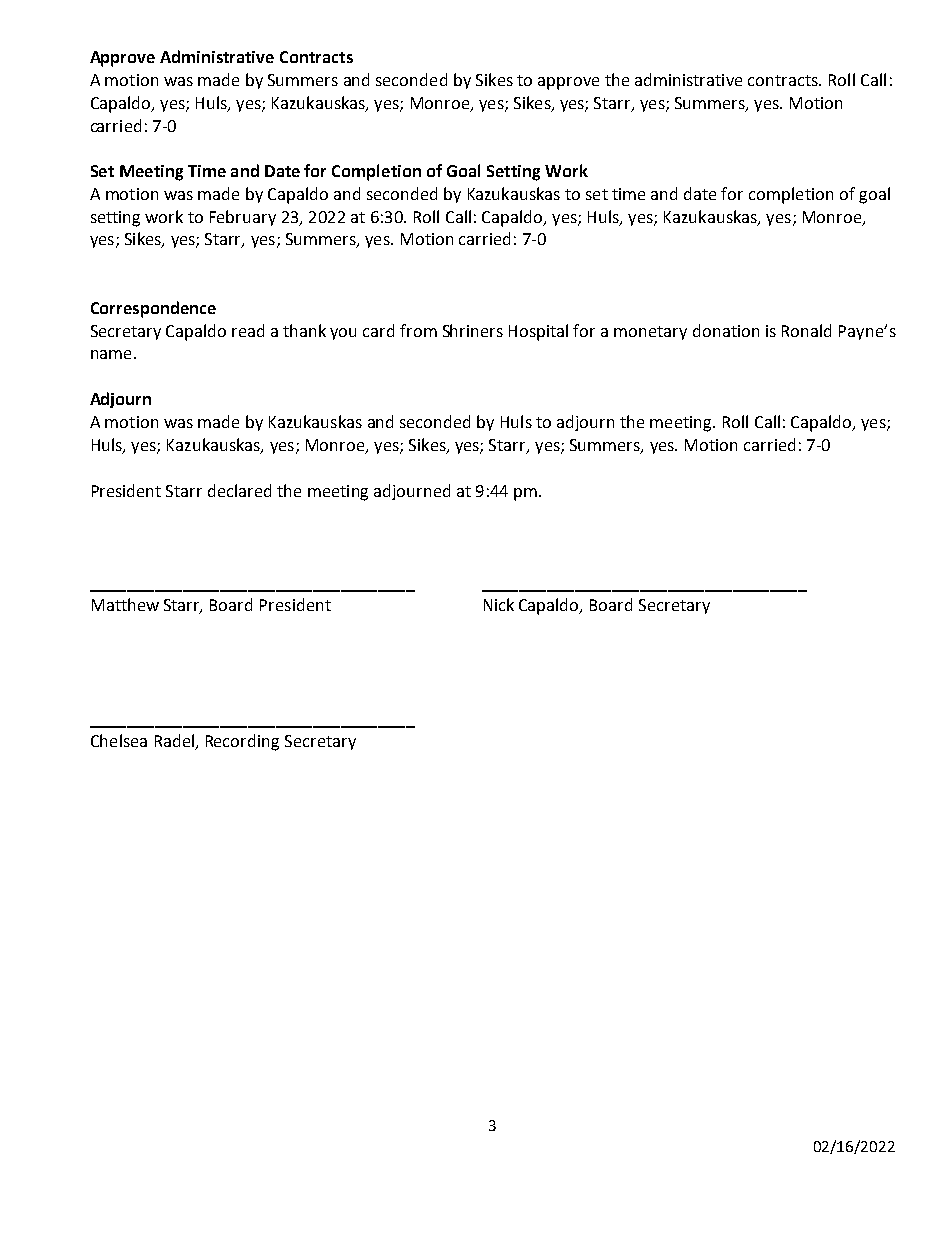 The image size is (952, 1233). What do you see at coordinates (243, 218) in the document?
I see `February` at bounding box center [243, 218].
